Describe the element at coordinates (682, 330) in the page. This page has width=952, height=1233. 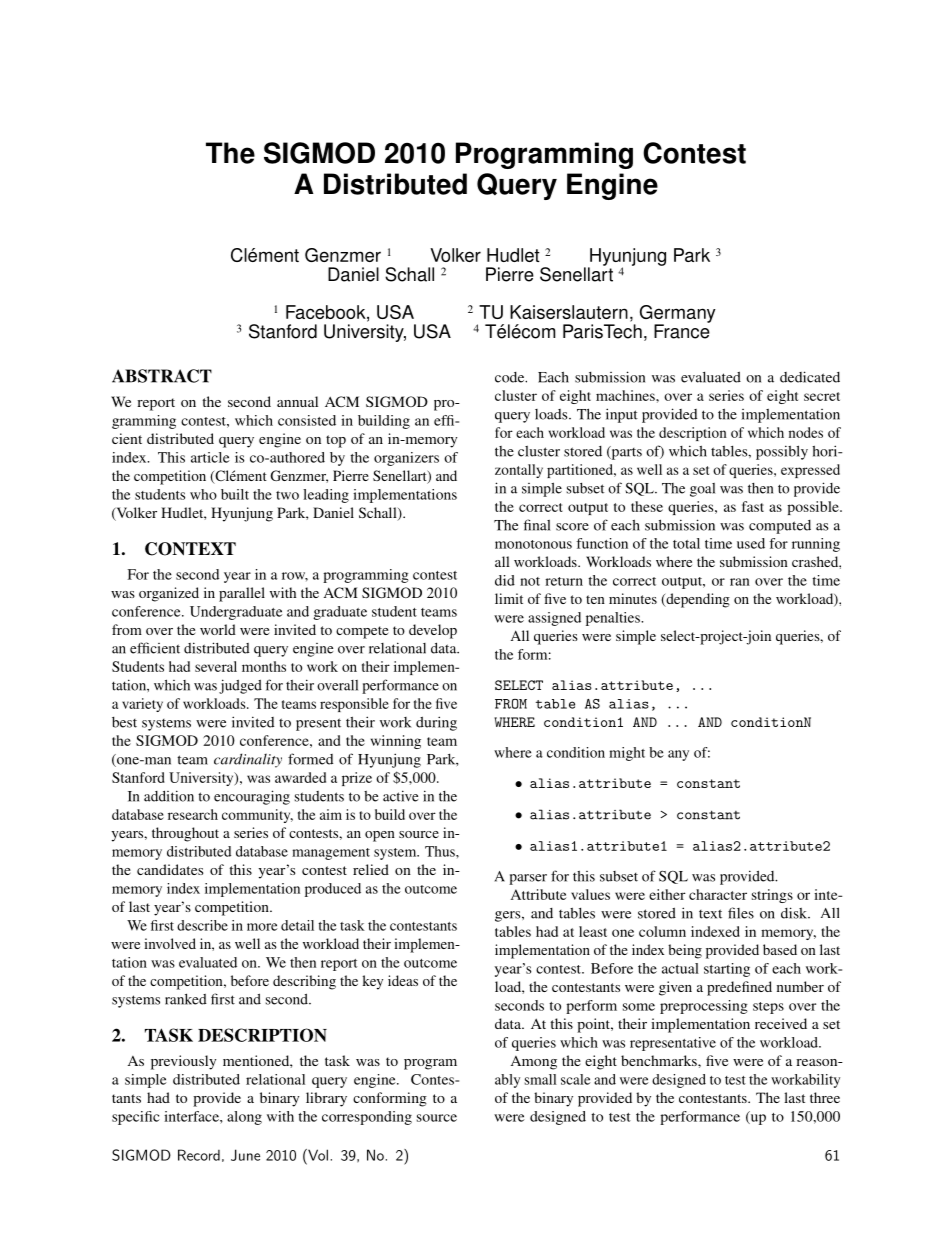
I see `France` at that location.
